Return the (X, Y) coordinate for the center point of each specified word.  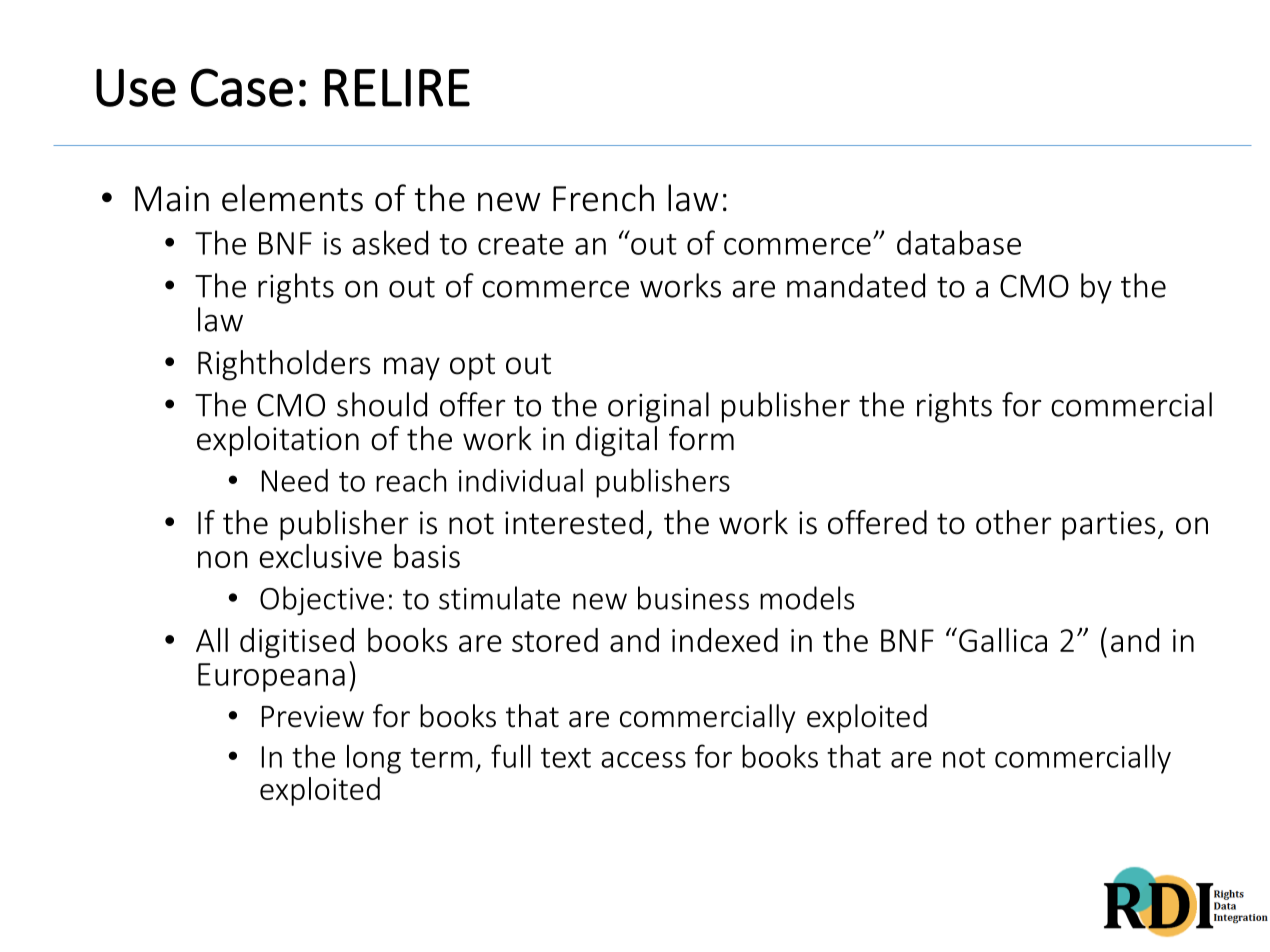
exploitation (278, 441)
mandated (856, 285)
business (693, 598)
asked (390, 242)
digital (616, 441)
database (959, 242)
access (643, 760)
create (521, 244)
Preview (313, 716)
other (1014, 522)
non (223, 559)
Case (242, 87)
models (807, 598)
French (603, 198)
